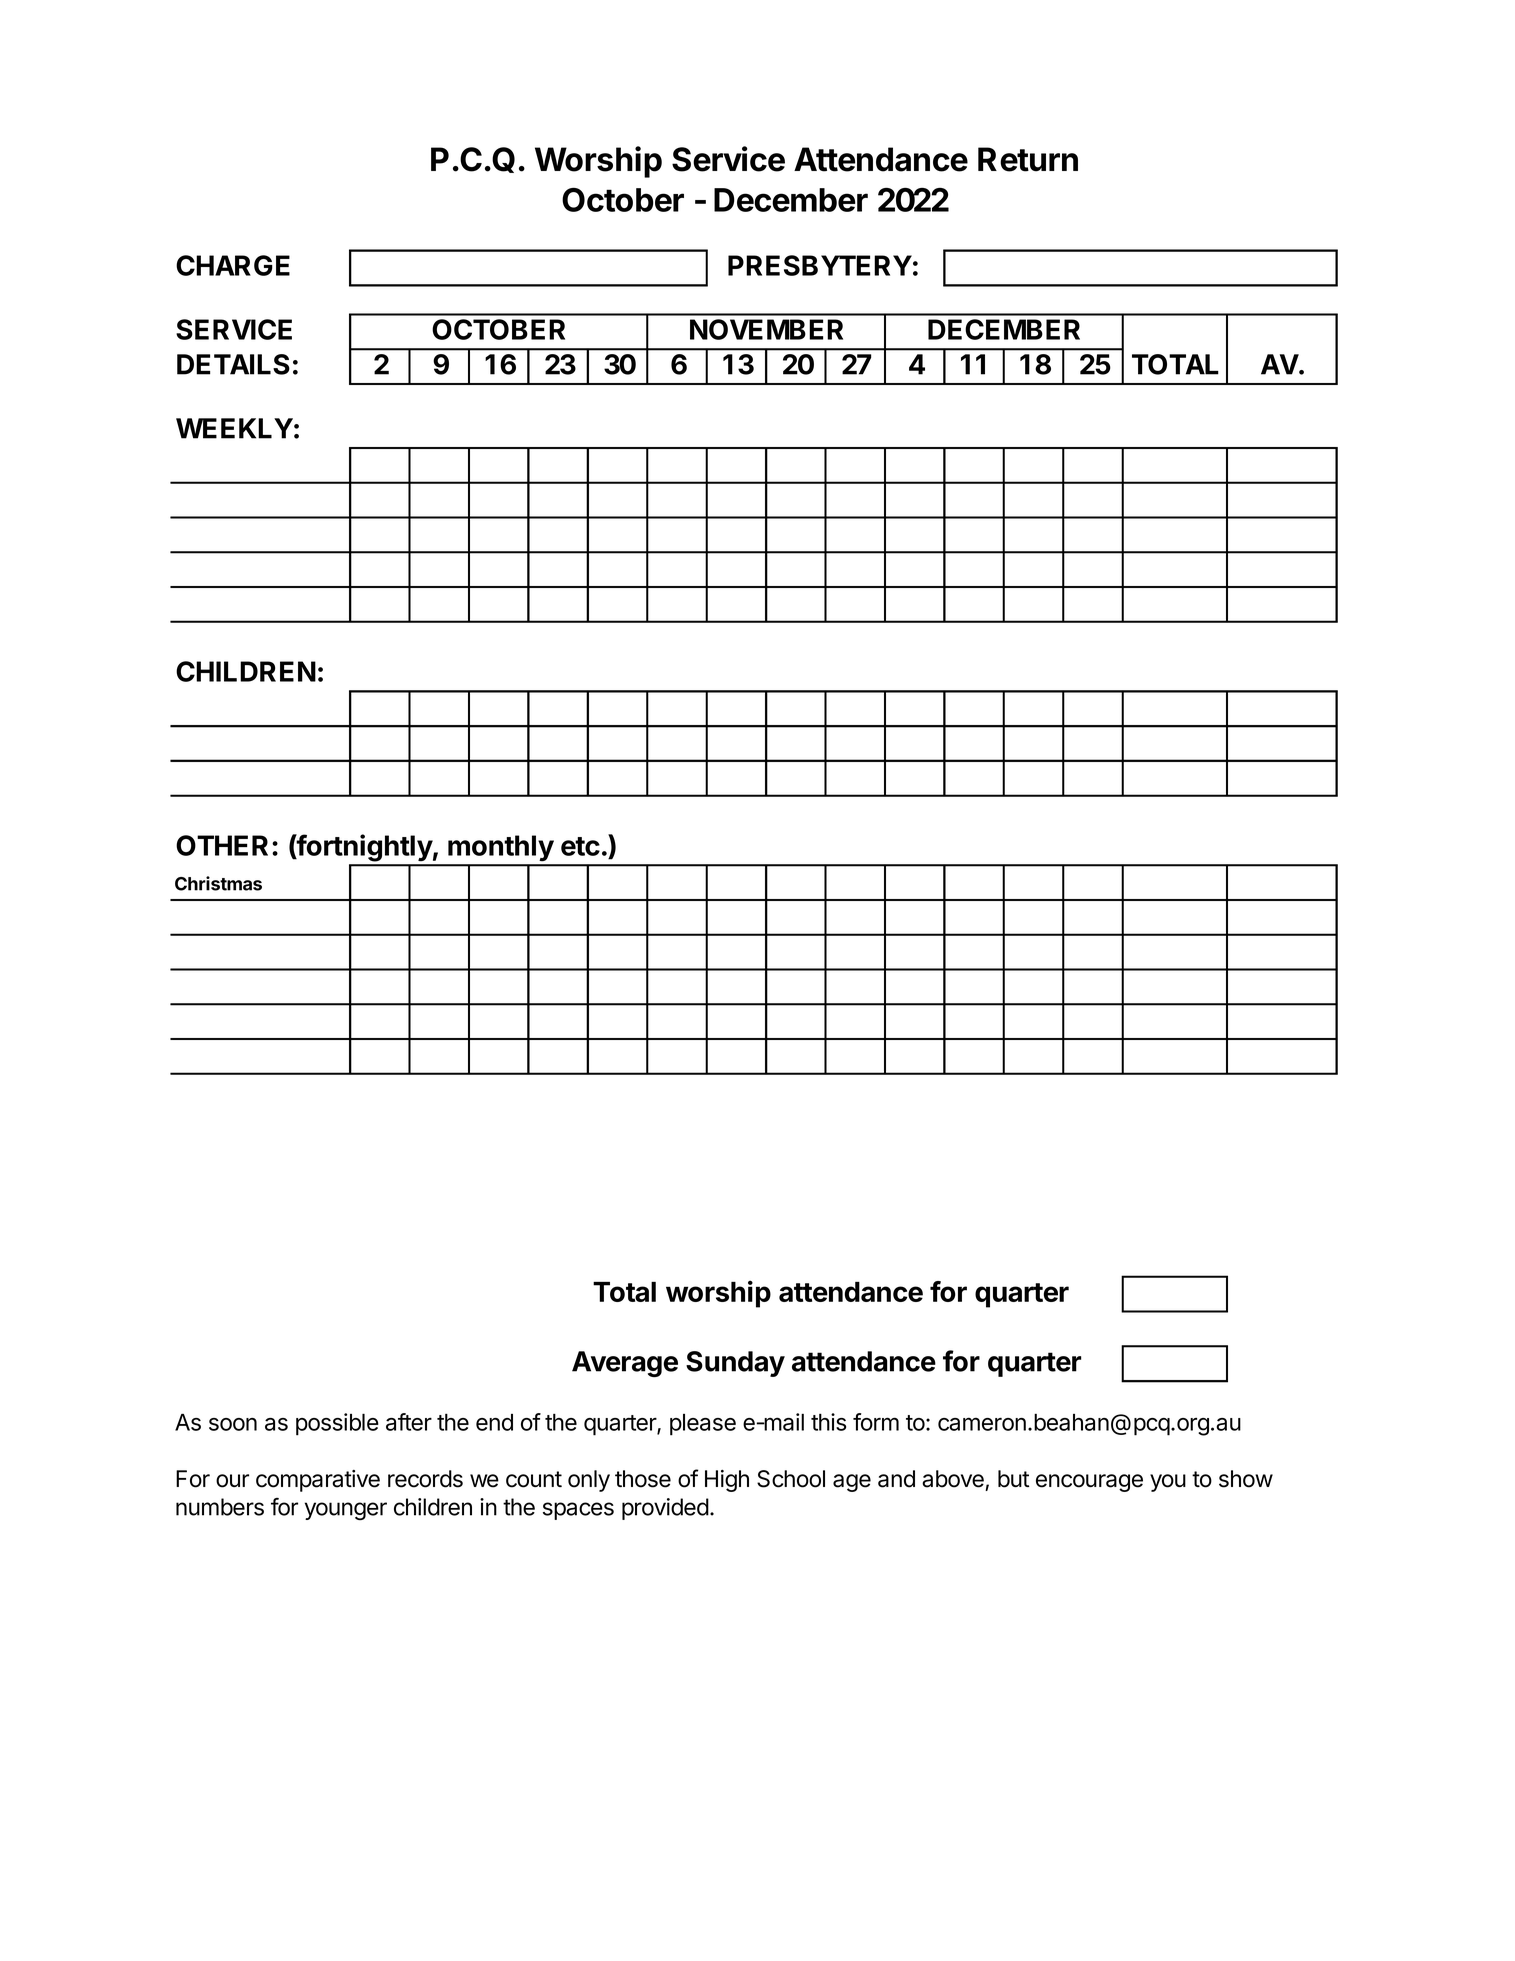 Image resolution: width=1515 pixels, height=1961 pixels. I want to click on encourage, so click(1089, 1483).
